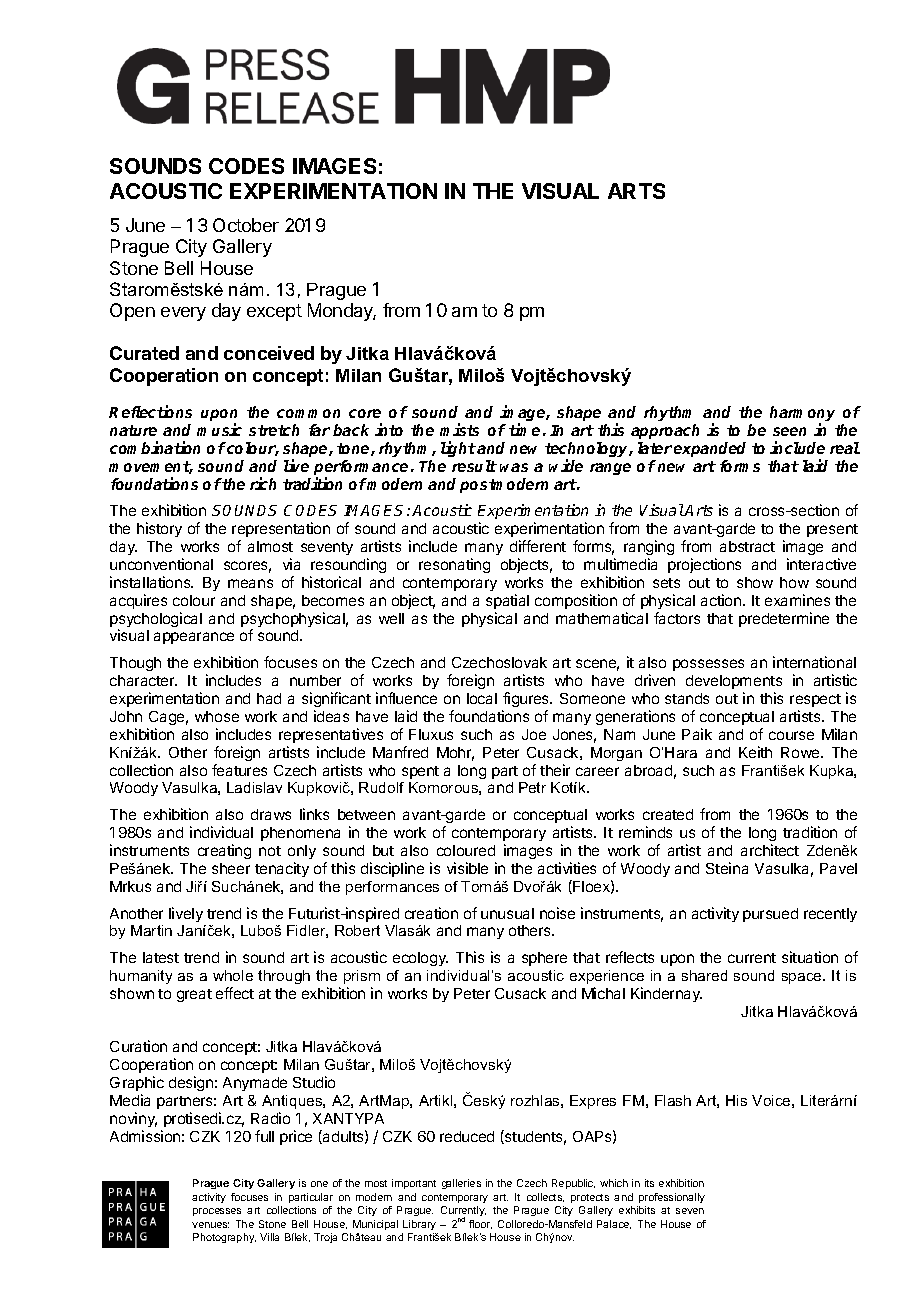 This image has height=1308, width=924. What do you see at coordinates (246, 225) in the image?
I see `October` at bounding box center [246, 225].
